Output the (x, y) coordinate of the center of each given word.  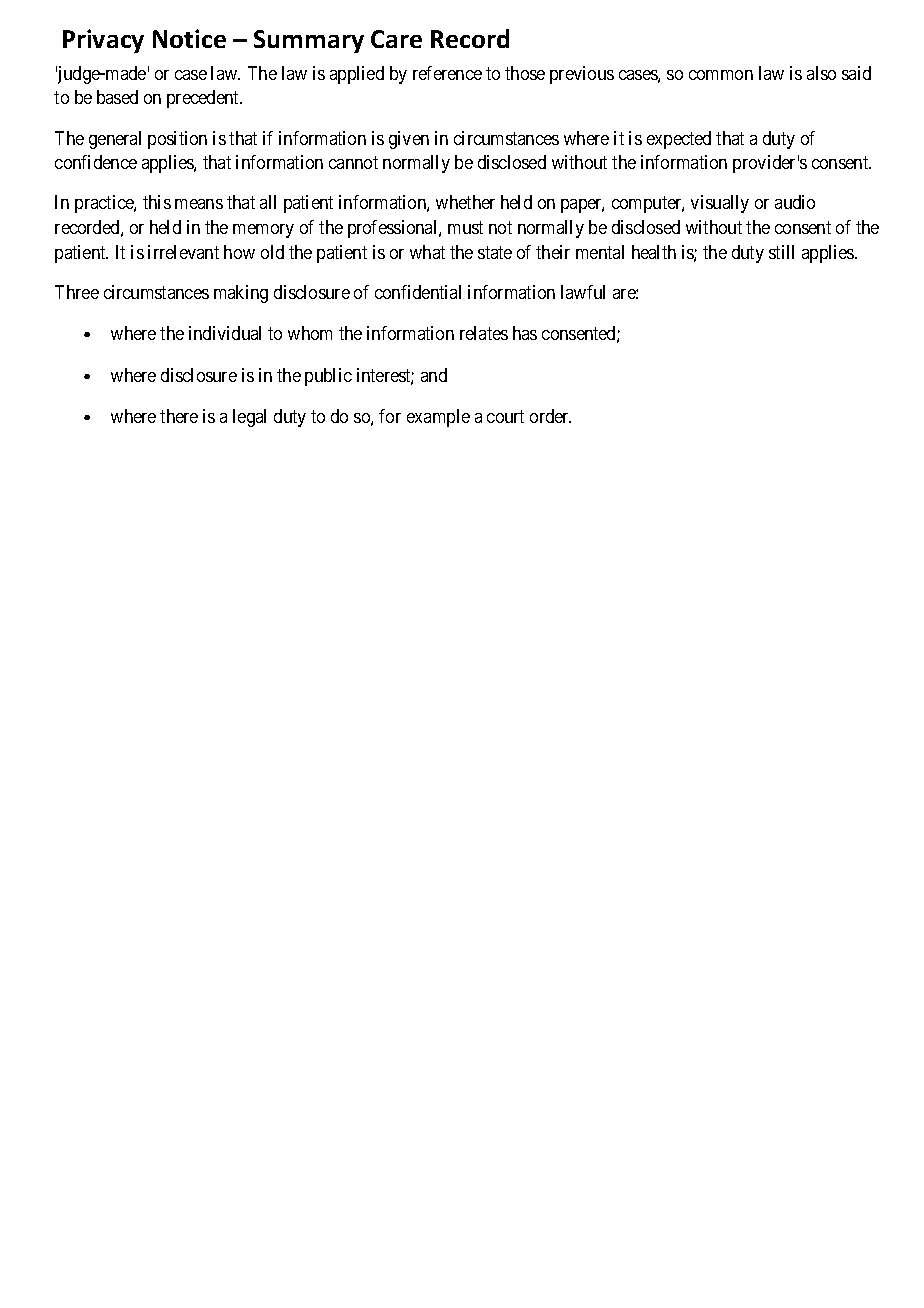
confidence (96, 162)
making (241, 294)
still (781, 252)
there (179, 416)
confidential (418, 292)
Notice (189, 38)
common (721, 75)
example (438, 418)
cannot (353, 162)
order (550, 416)
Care (396, 39)
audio (795, 202)
